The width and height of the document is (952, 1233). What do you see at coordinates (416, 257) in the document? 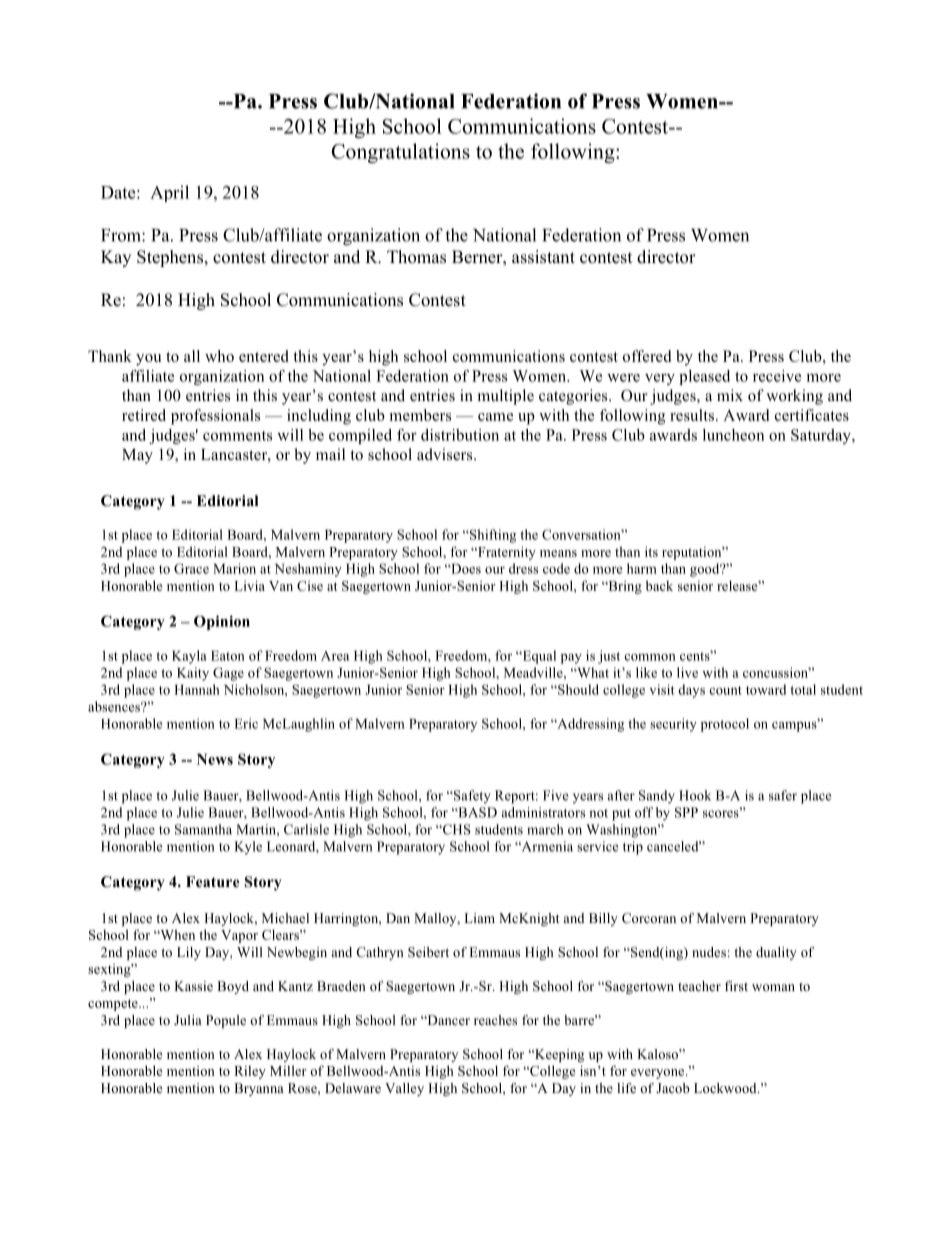
I see `Thomas` at bounding box center [416, 257].
